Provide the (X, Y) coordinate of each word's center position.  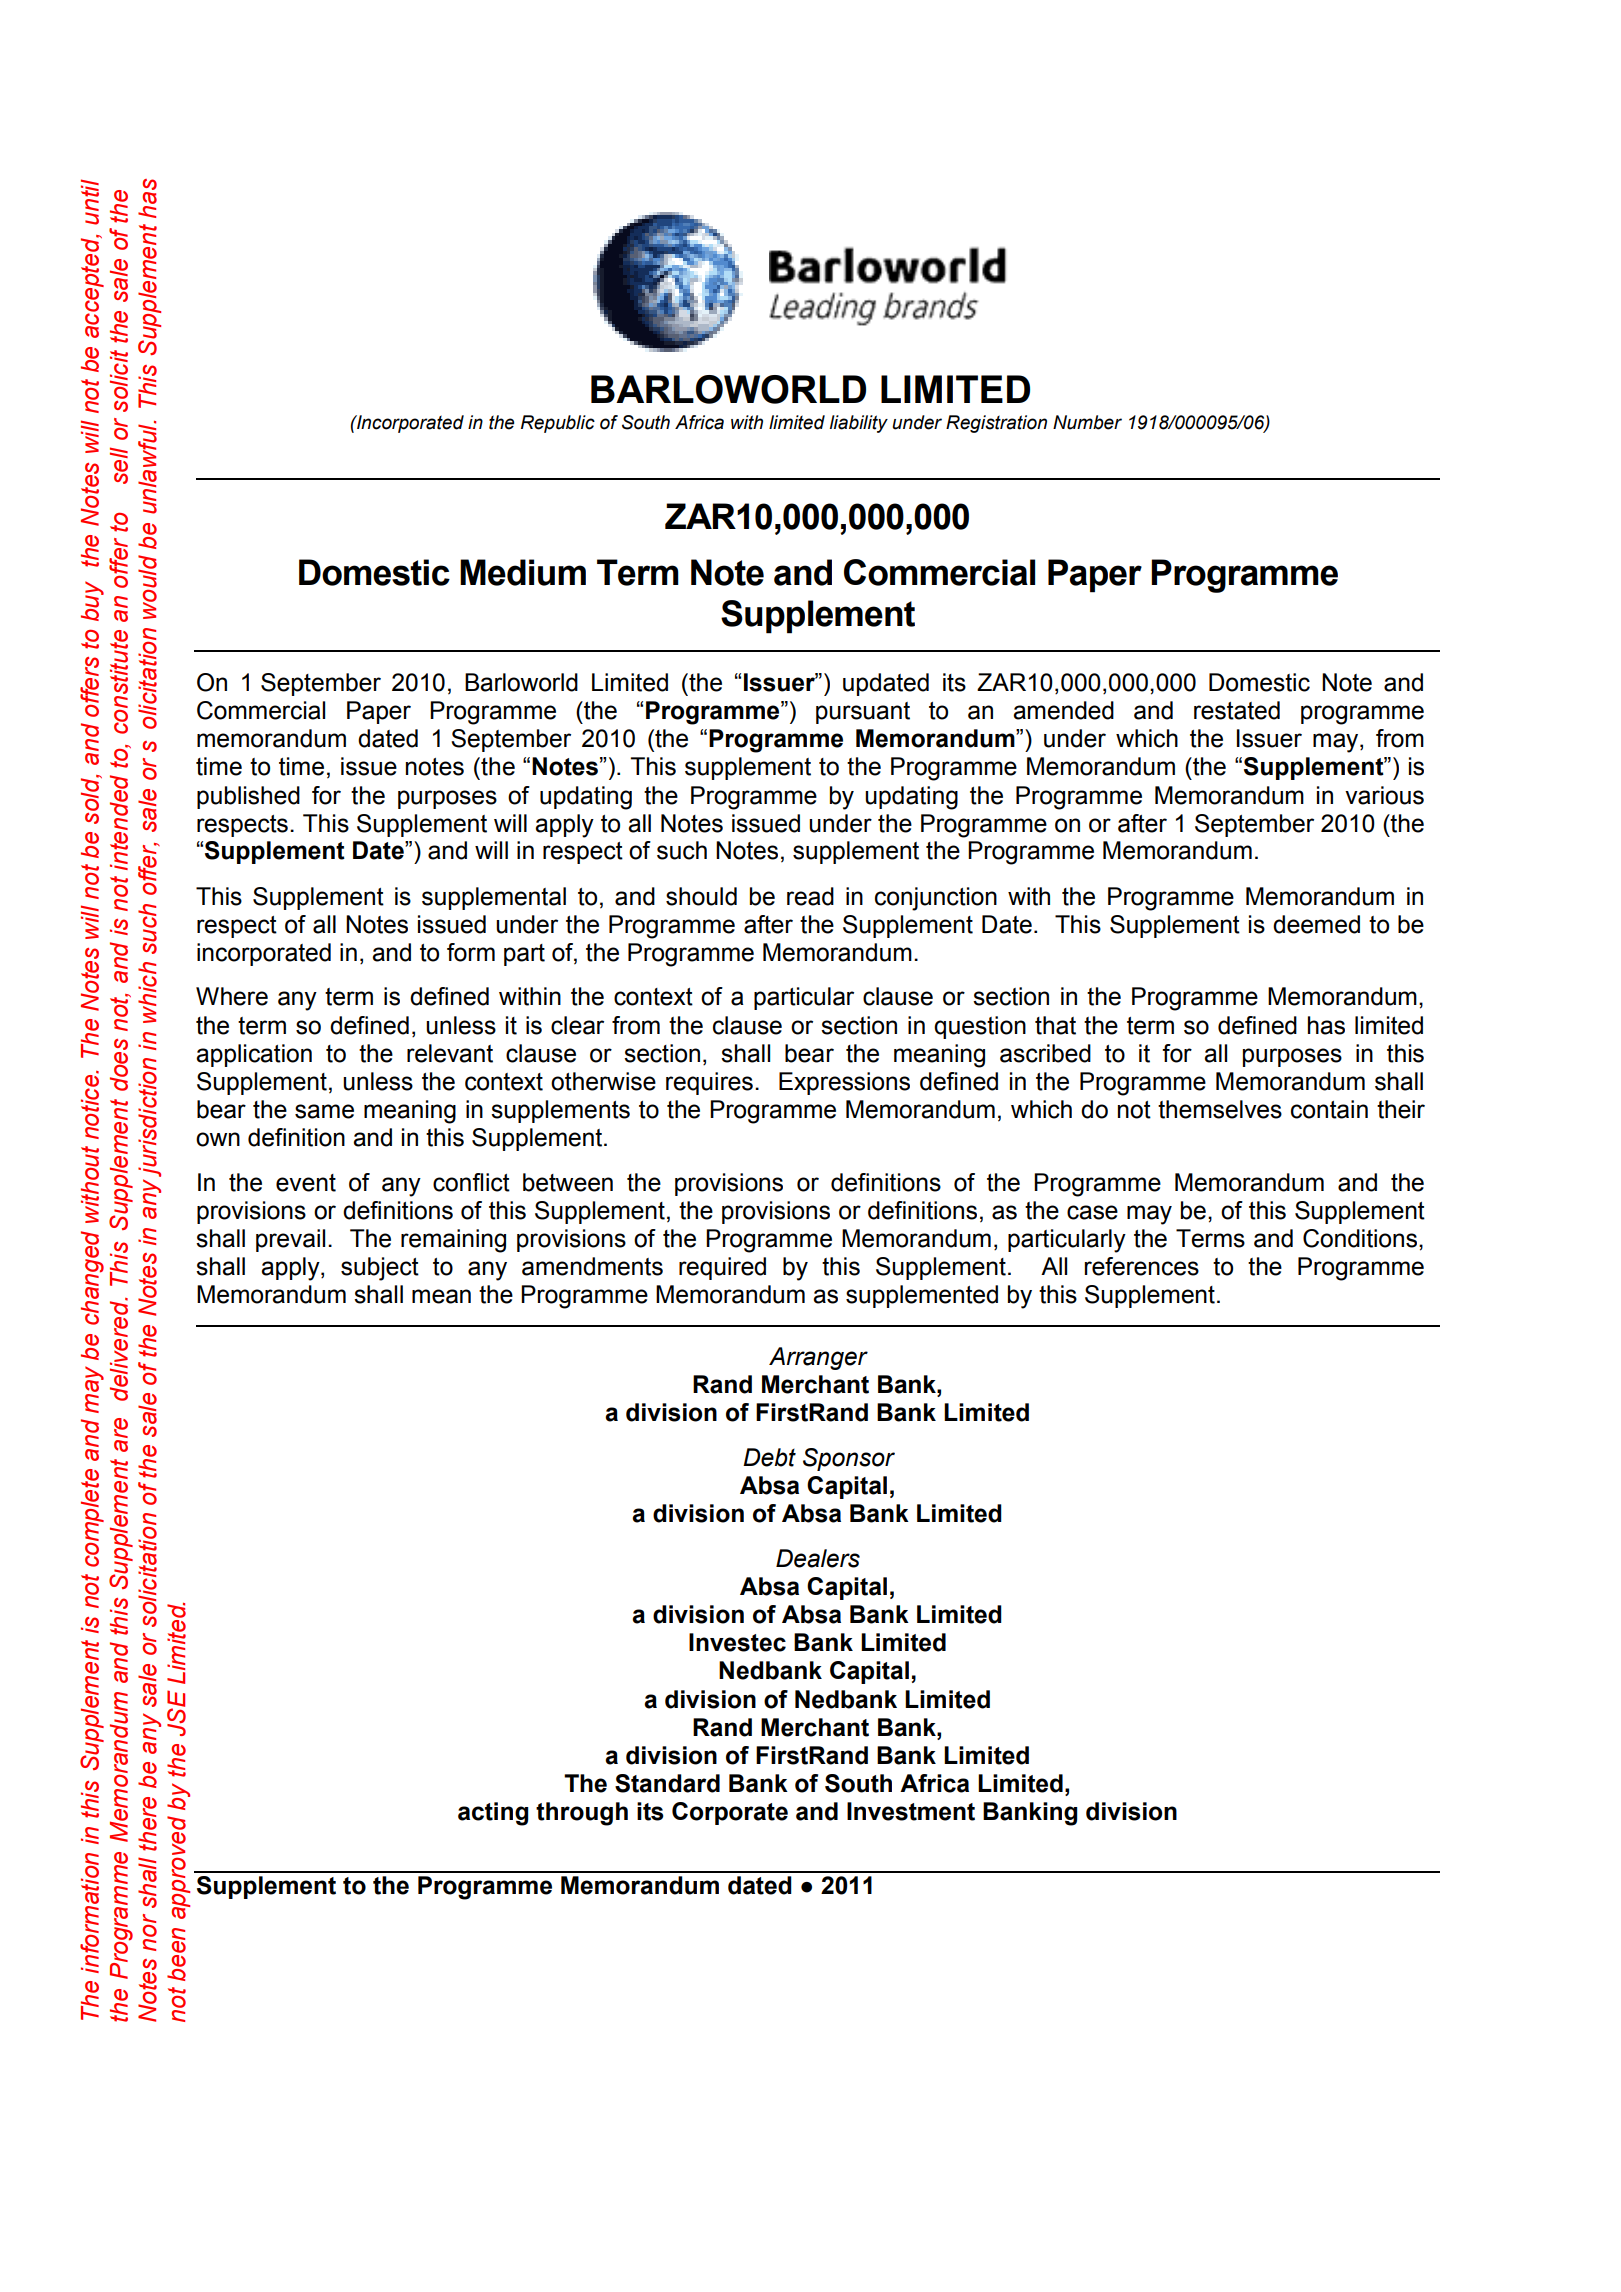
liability (859, 424)
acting (493, 1814)
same (324, 1111)
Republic (558, 424)
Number (1087, 422)
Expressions (844, 1083)
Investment (911, 1811)
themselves (1220, 1109)
